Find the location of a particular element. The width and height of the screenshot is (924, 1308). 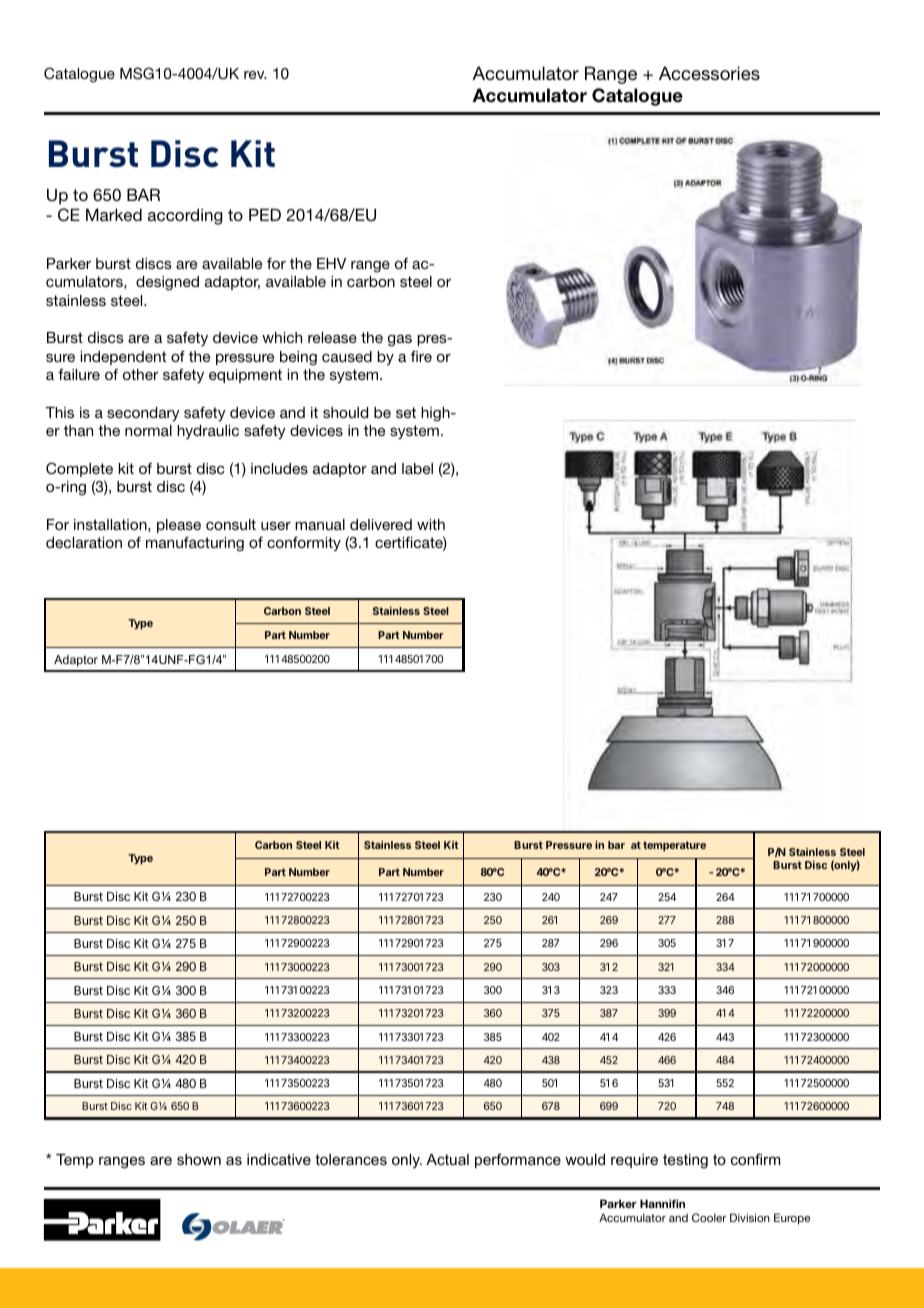

delivered is located at coordinates (381, 524).
